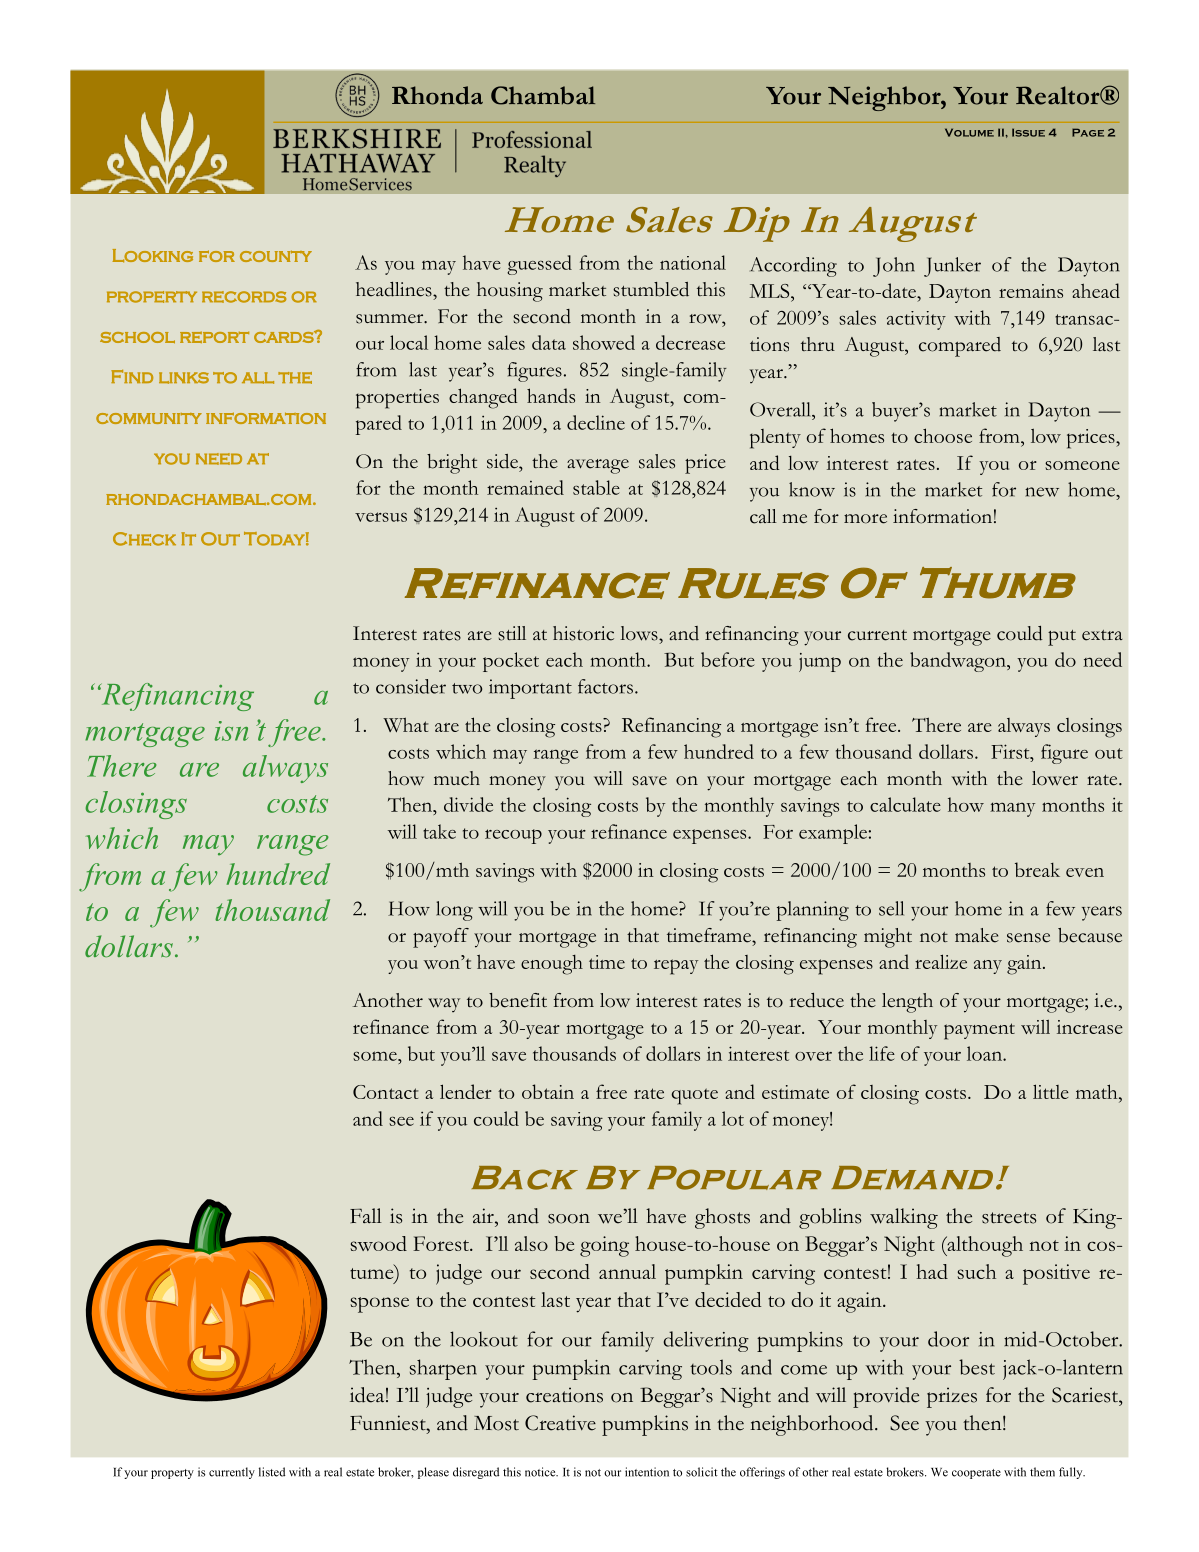 The width and height of the screenshot is (1199, 1552). Describe the element at coordinates (1051, 1091) in the screenshot. I see `little` at that location.
